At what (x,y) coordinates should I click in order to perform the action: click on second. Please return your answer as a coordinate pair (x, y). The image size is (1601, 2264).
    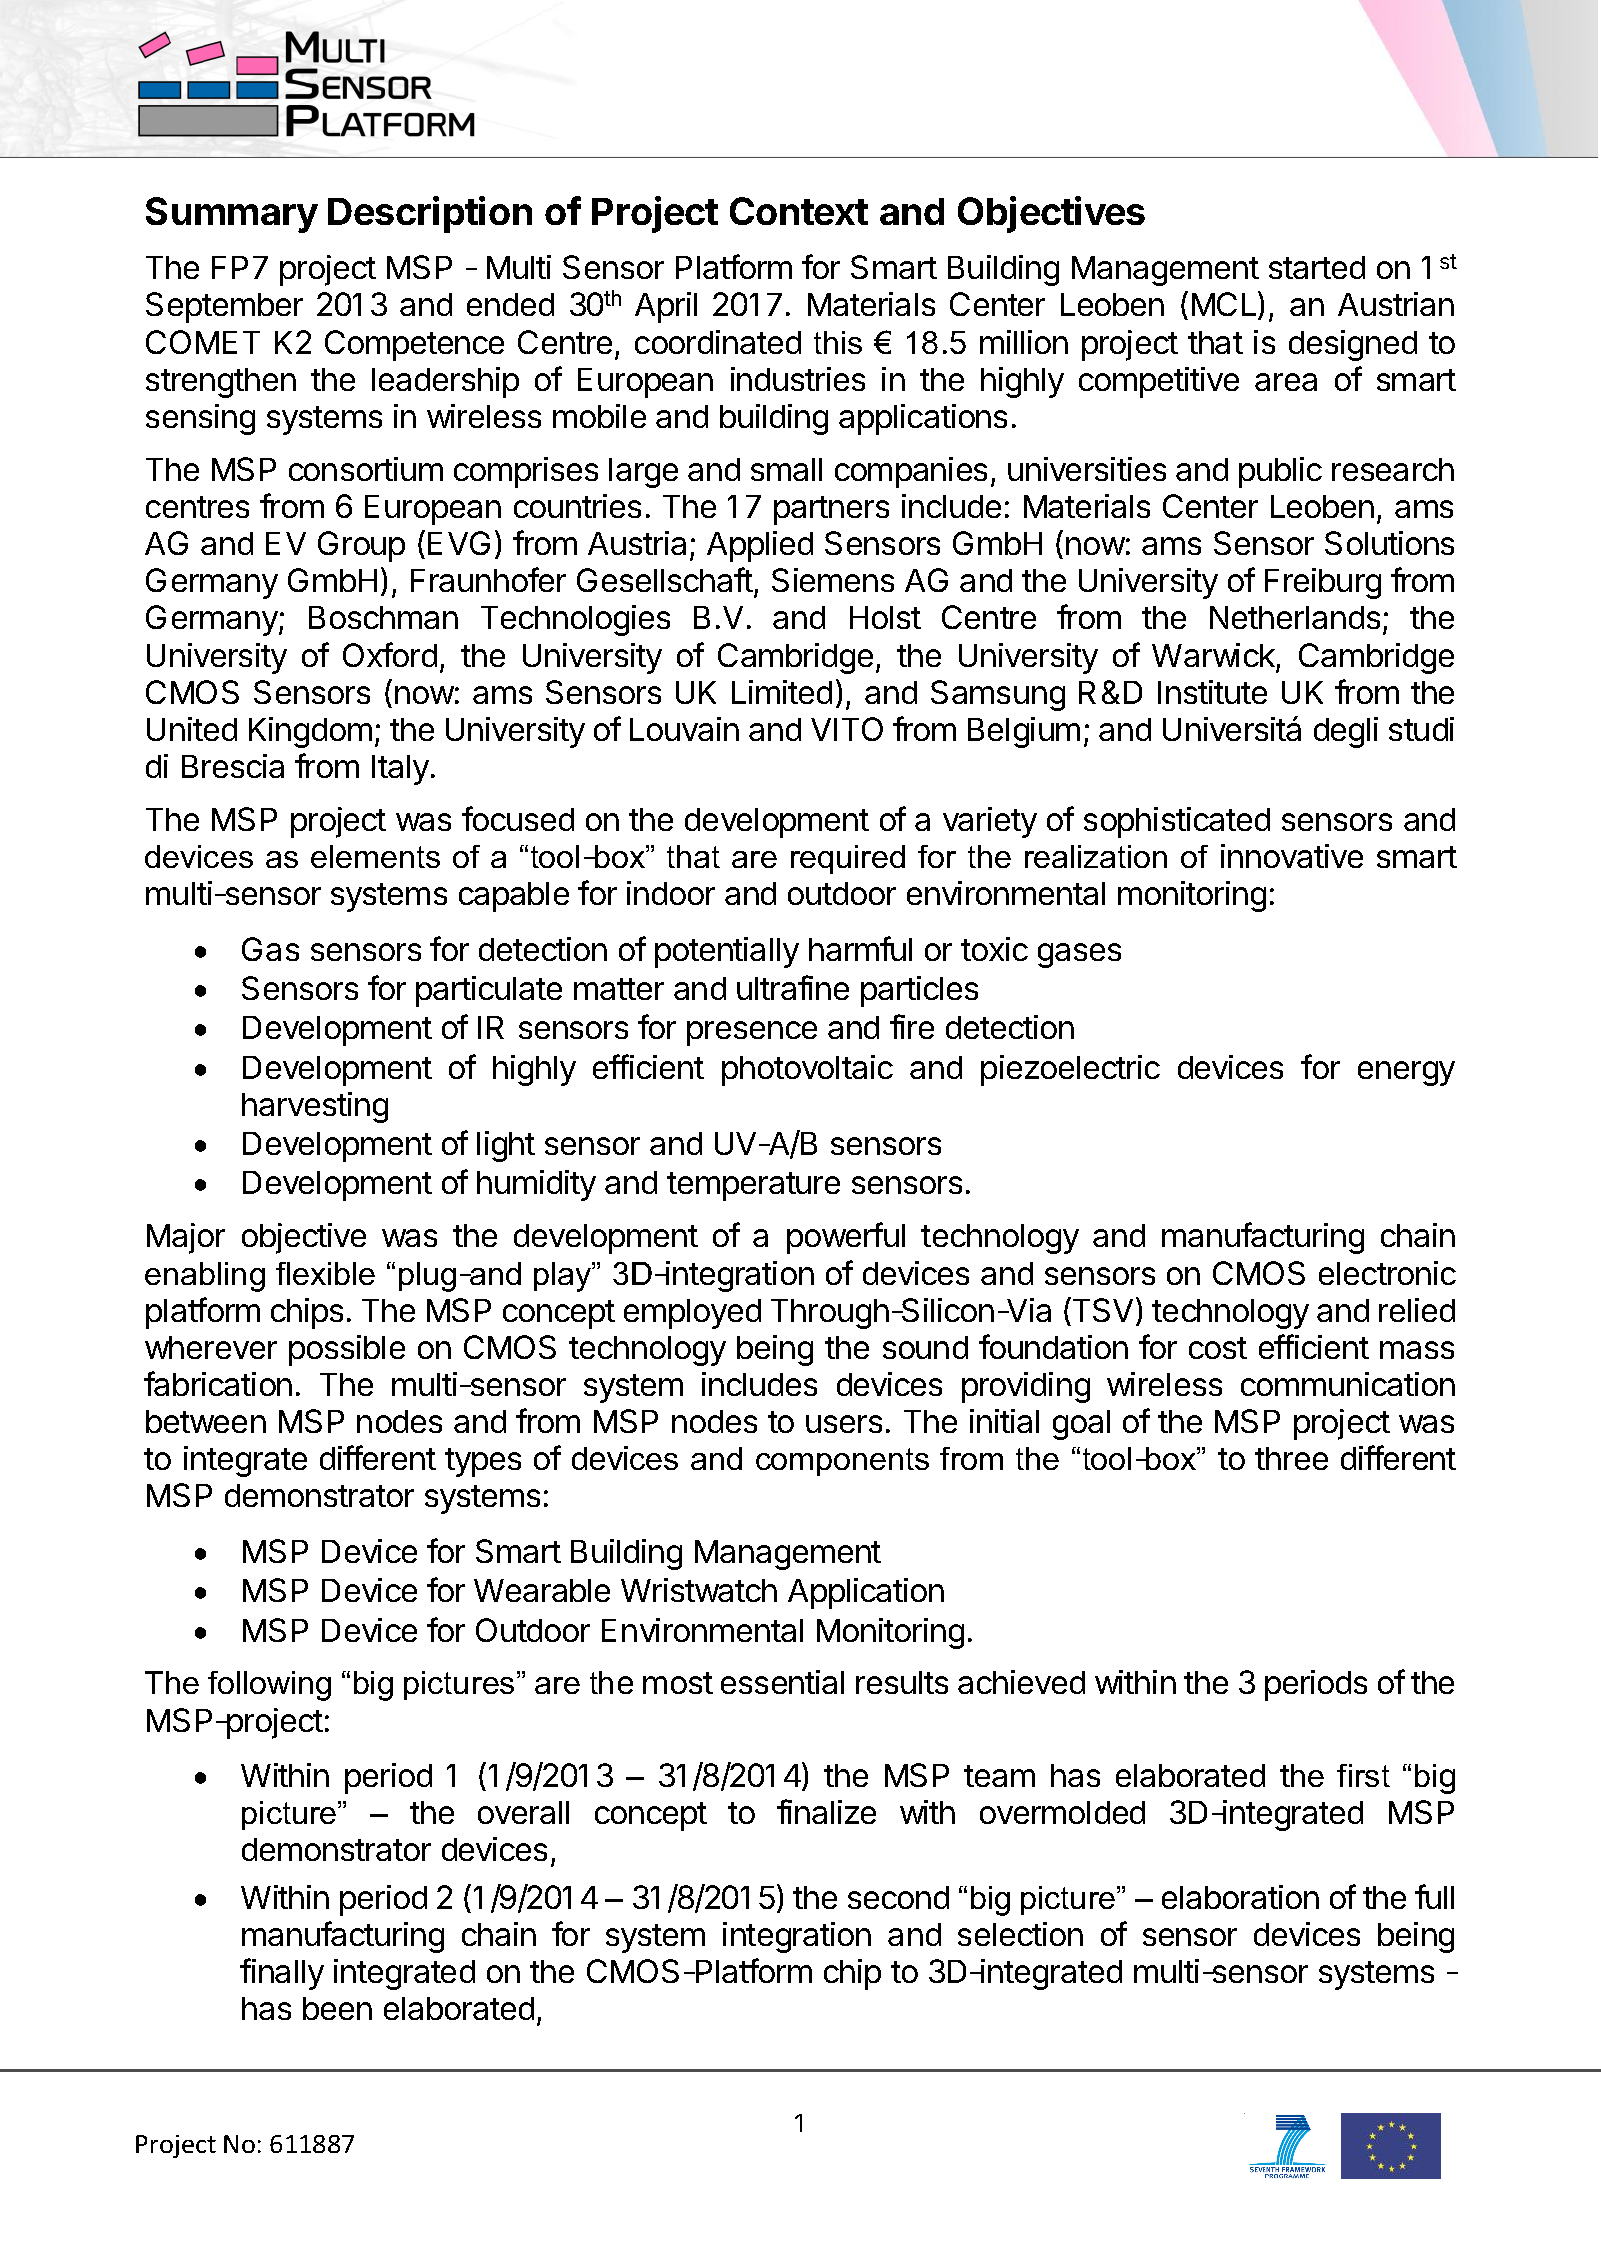
    Looking at the image, I should click on (898, 1897).
